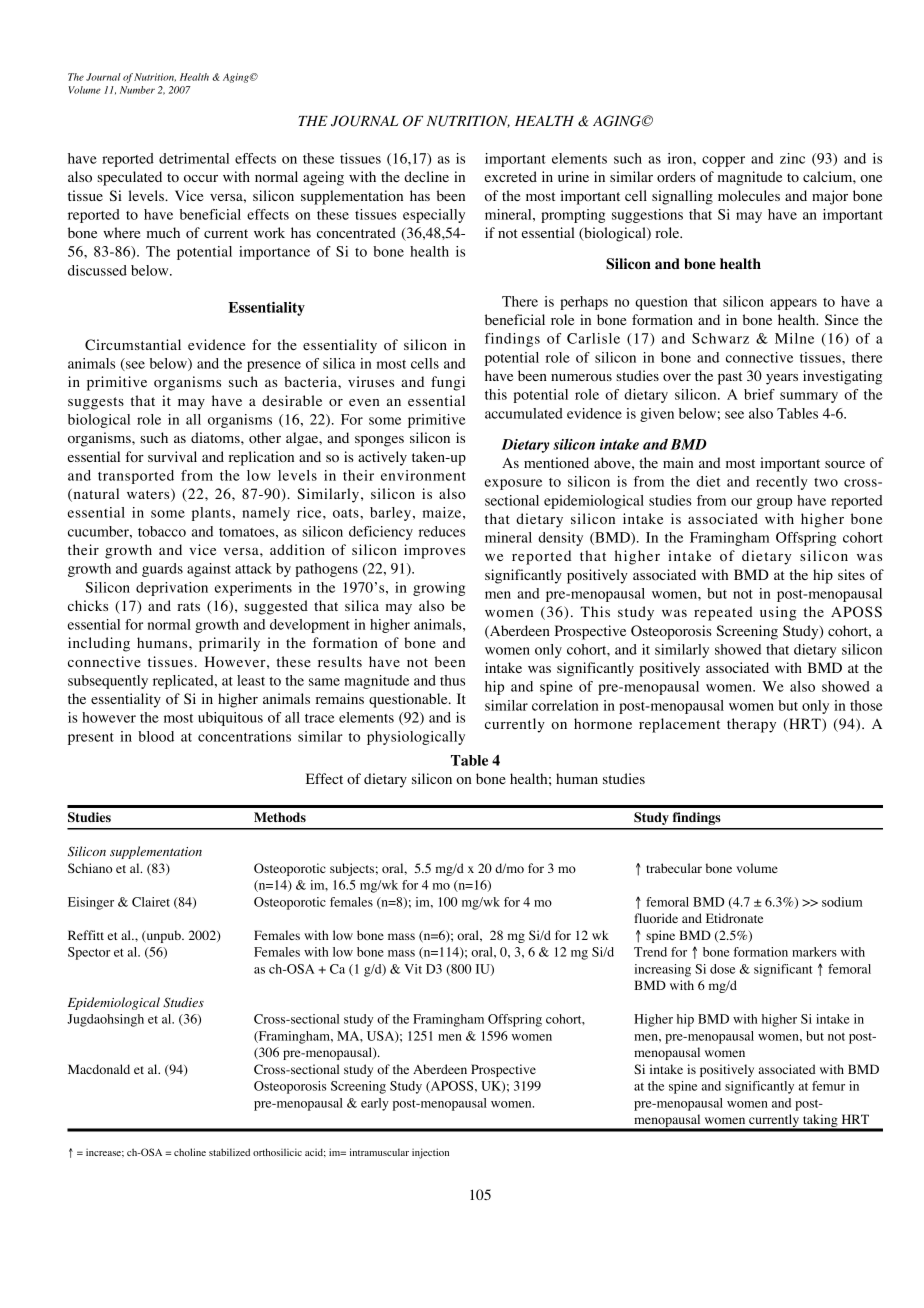  What do you see at coordinates (194, 158) in the screenshot?
I see `detrimental` at bounding box center [194, 158].
